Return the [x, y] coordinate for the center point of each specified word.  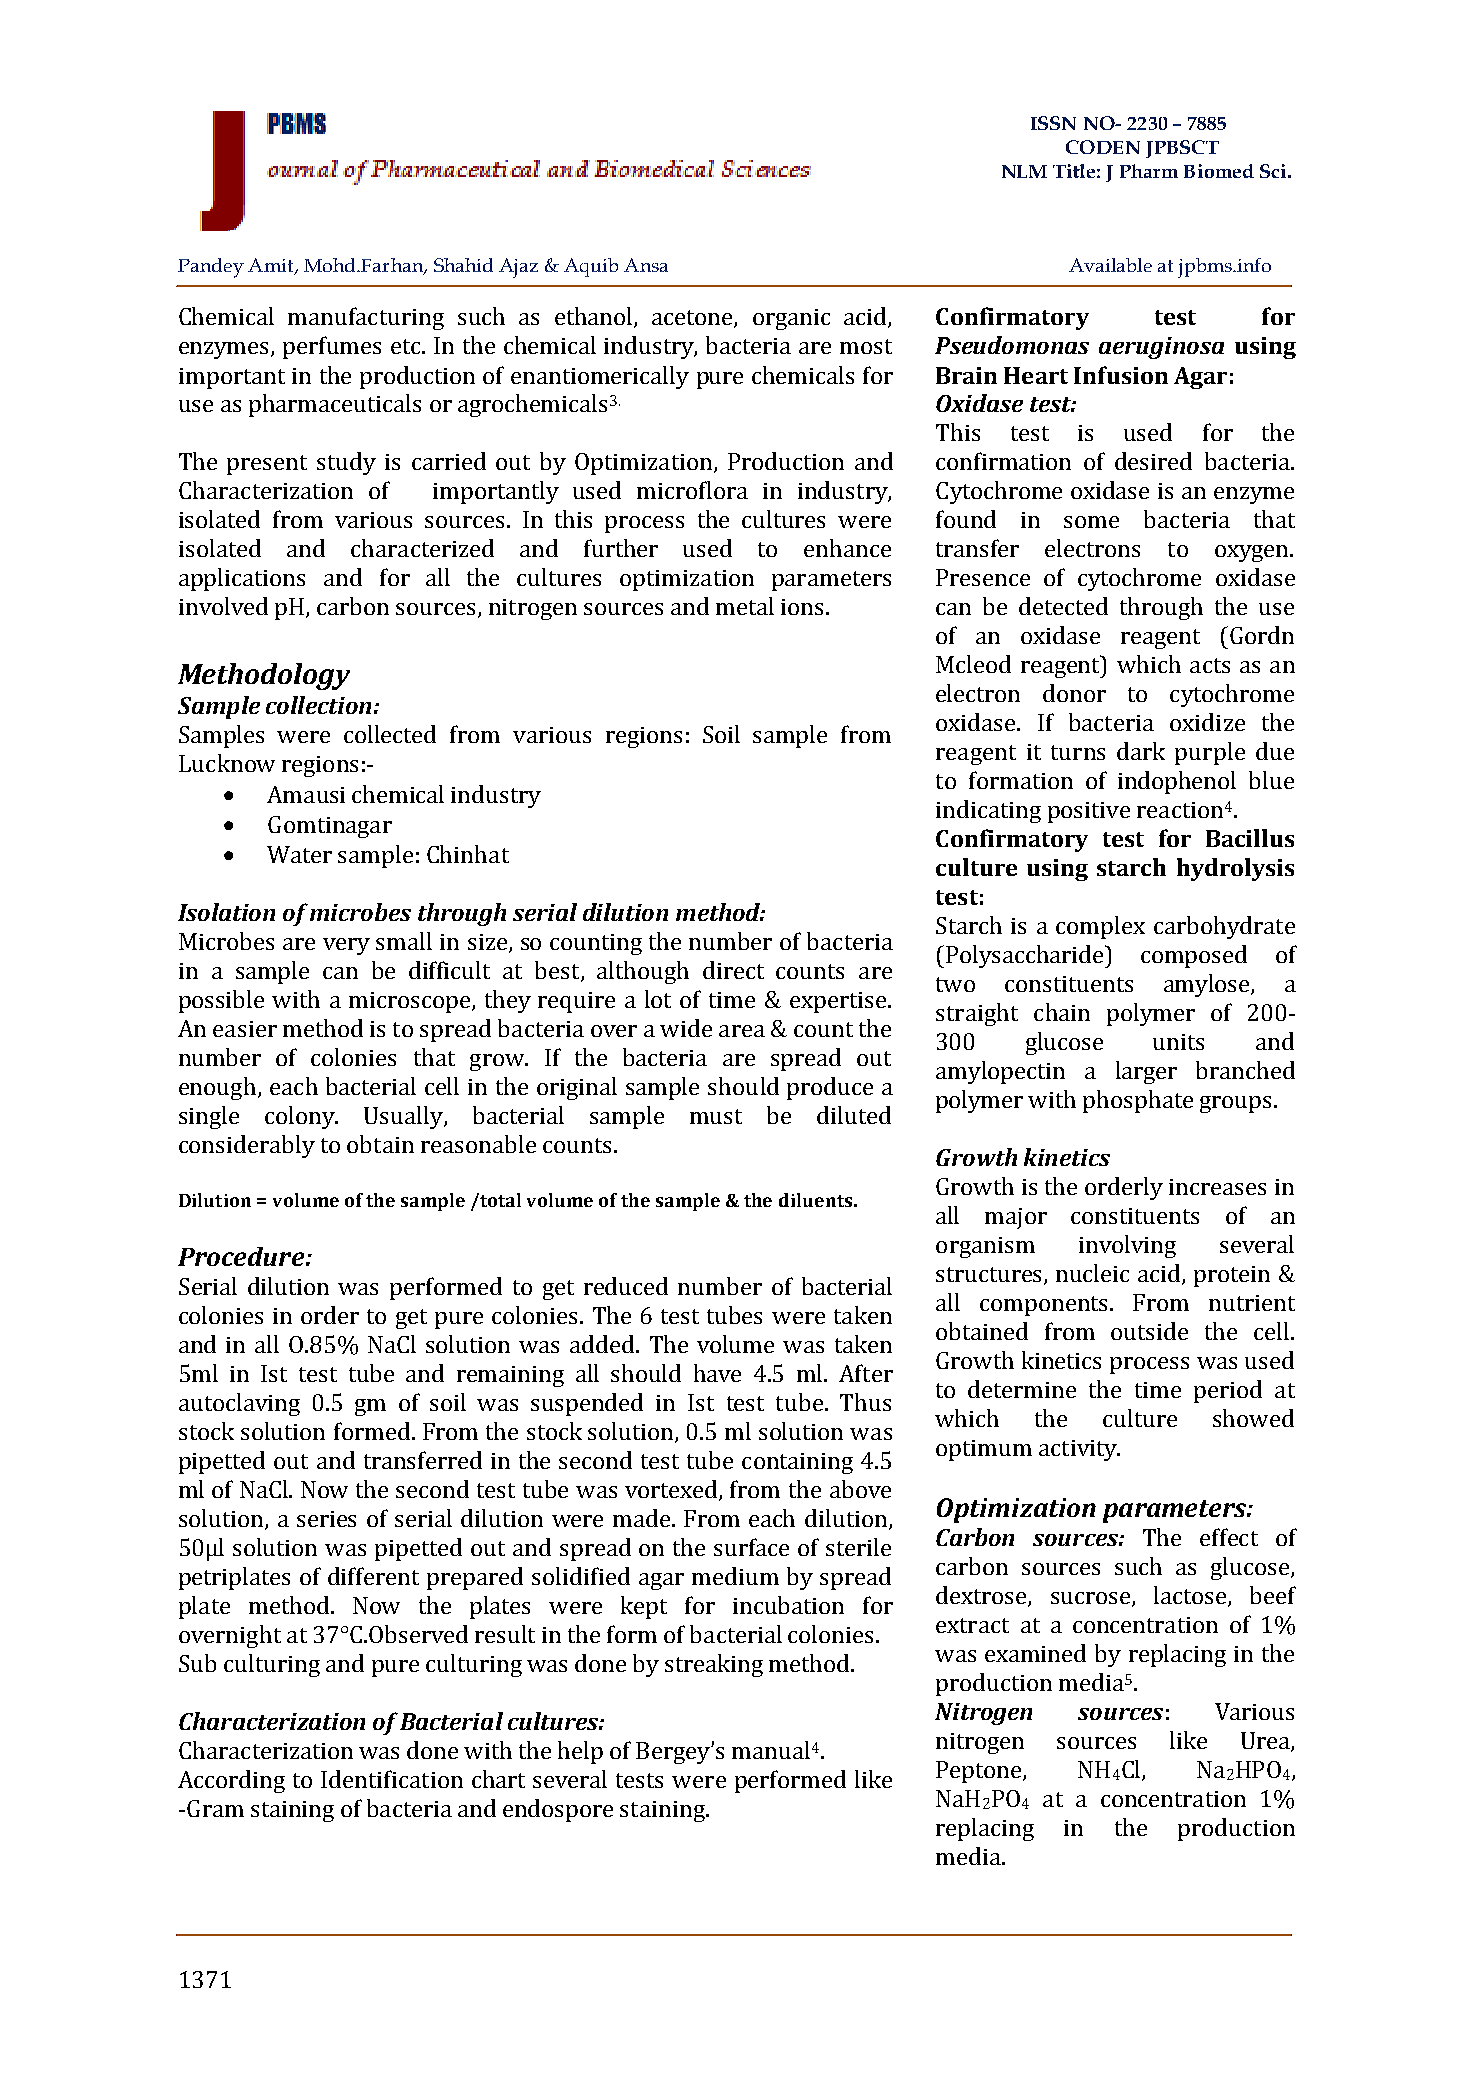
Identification [392, 1779]
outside [1149, 1331]
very [346, 946]
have [717, 1373]
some [1091, 522]
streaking [714, 1665]
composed [1194, 956]
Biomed [1219, 171]
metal [745, 606]
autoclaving [239, 1404]
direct [733, 970]
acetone [693, 319]
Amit [272, 266]
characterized [422, 548]
